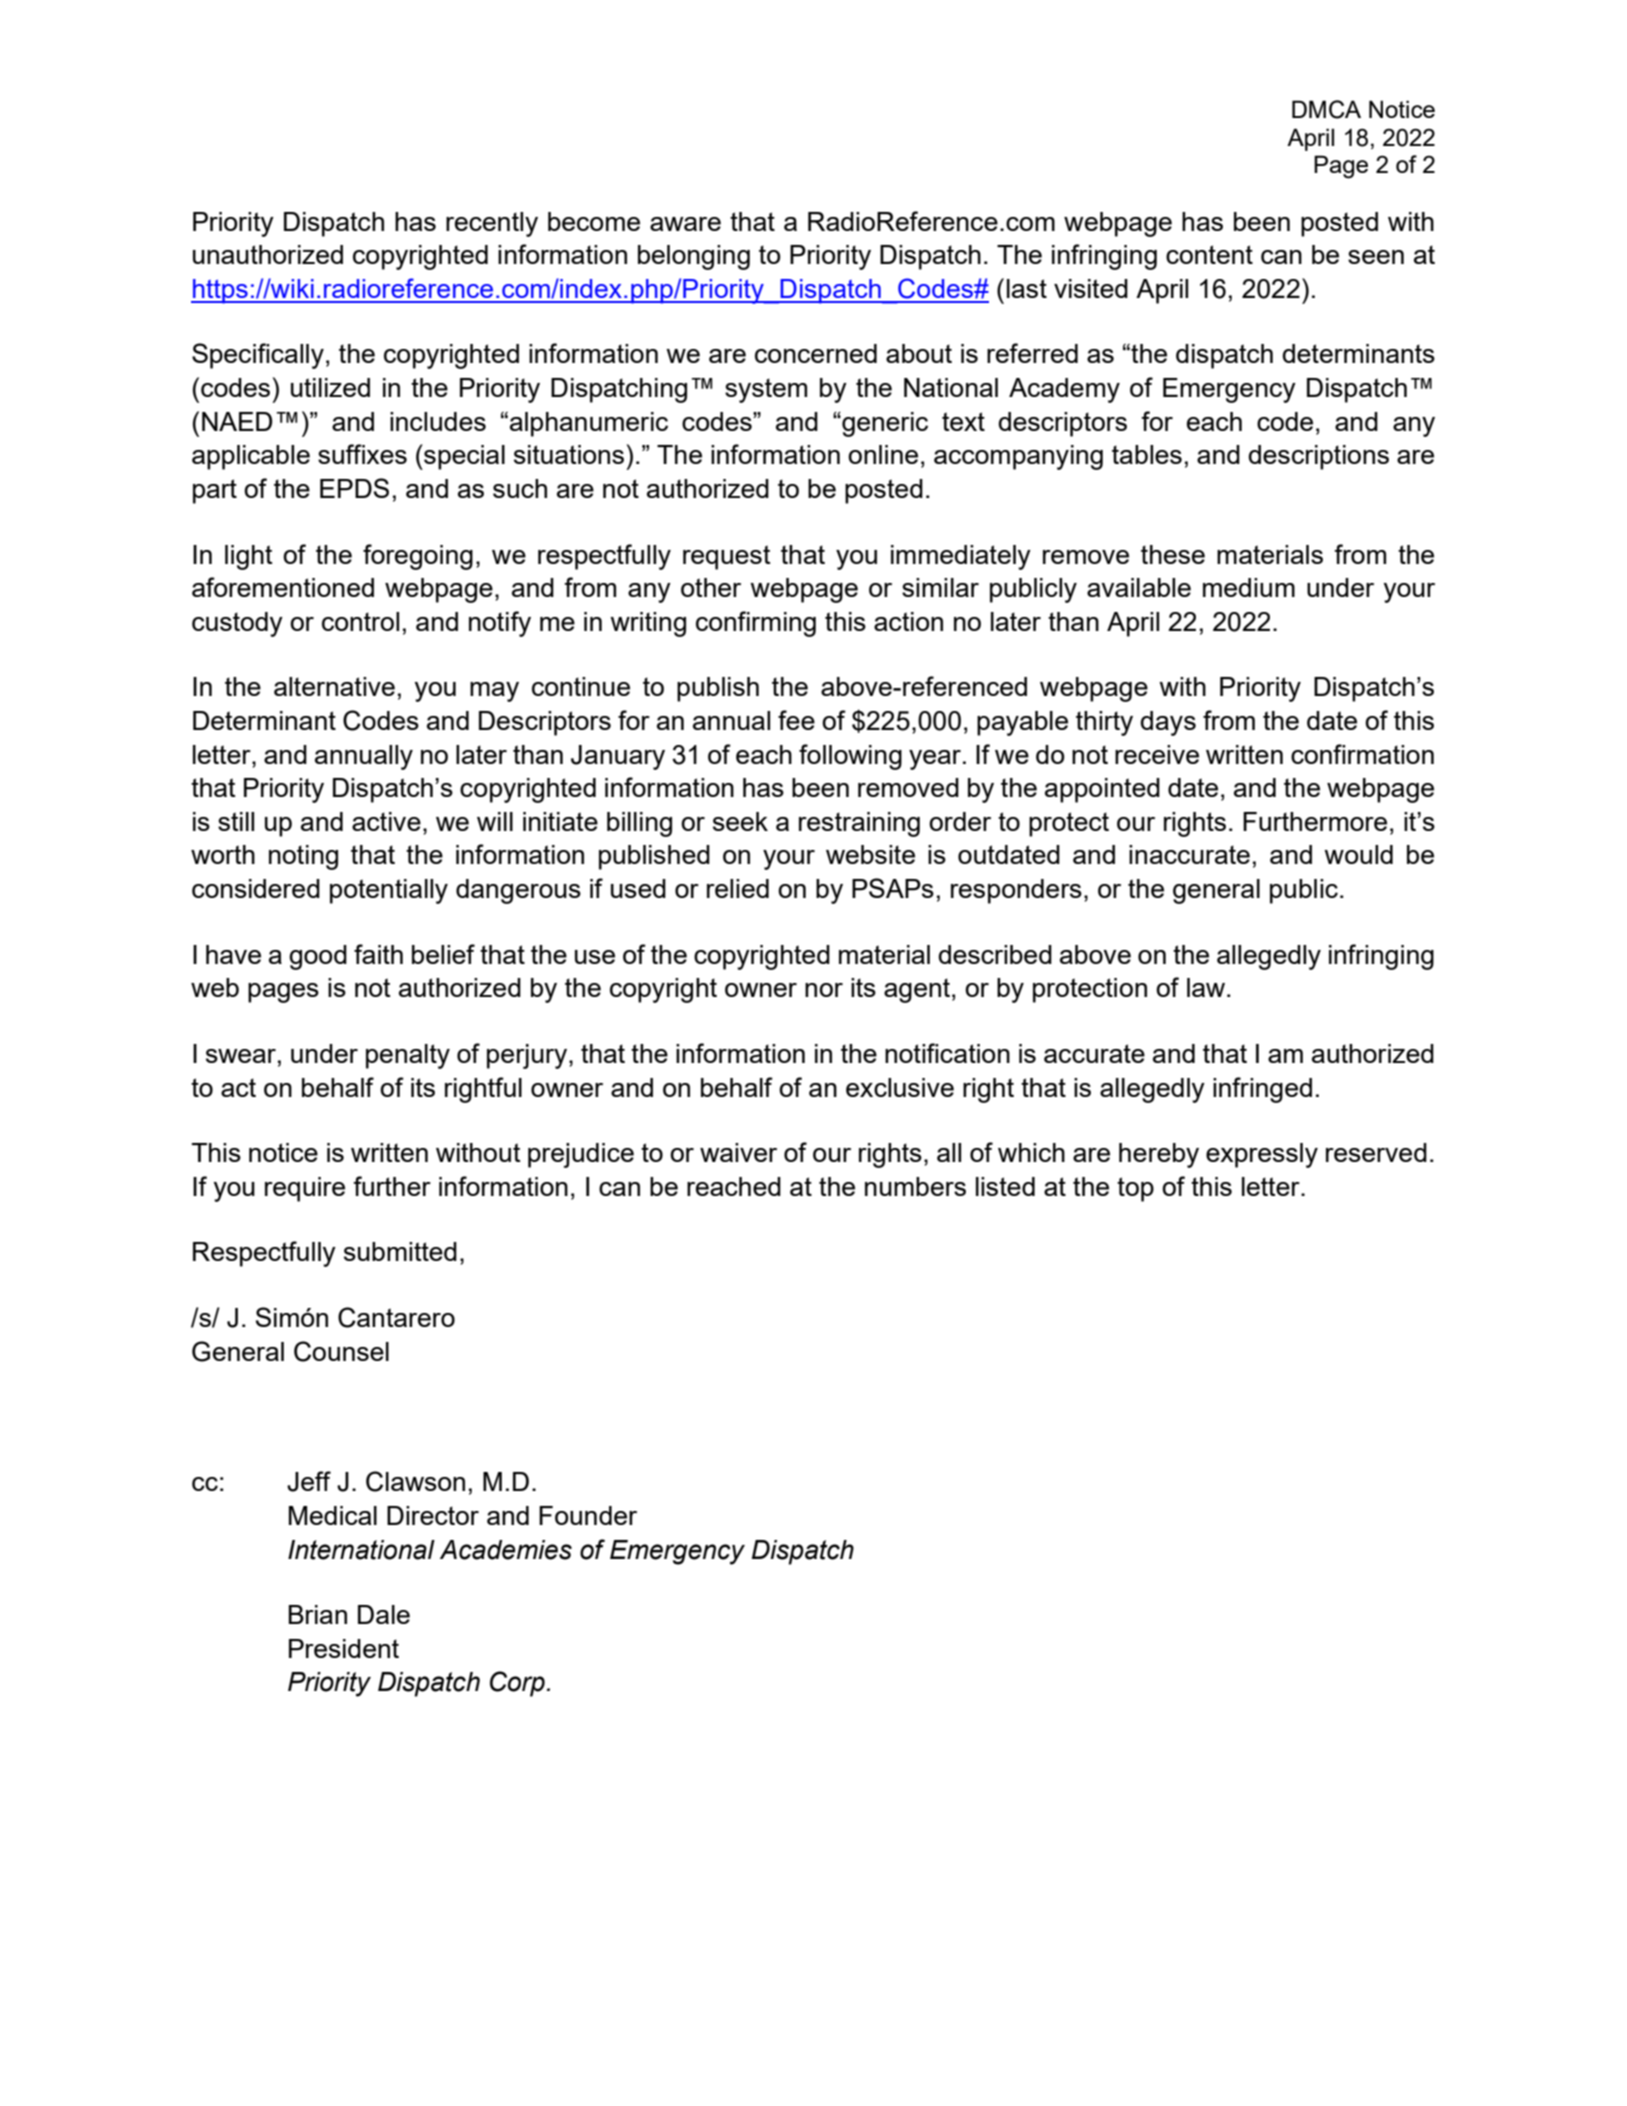 Image resolution: width=1627 pixels, height=2106 pixels. What do you see at coordinates (685, 224) in the page?
I see `aware` at bounding box center [685, 224].
